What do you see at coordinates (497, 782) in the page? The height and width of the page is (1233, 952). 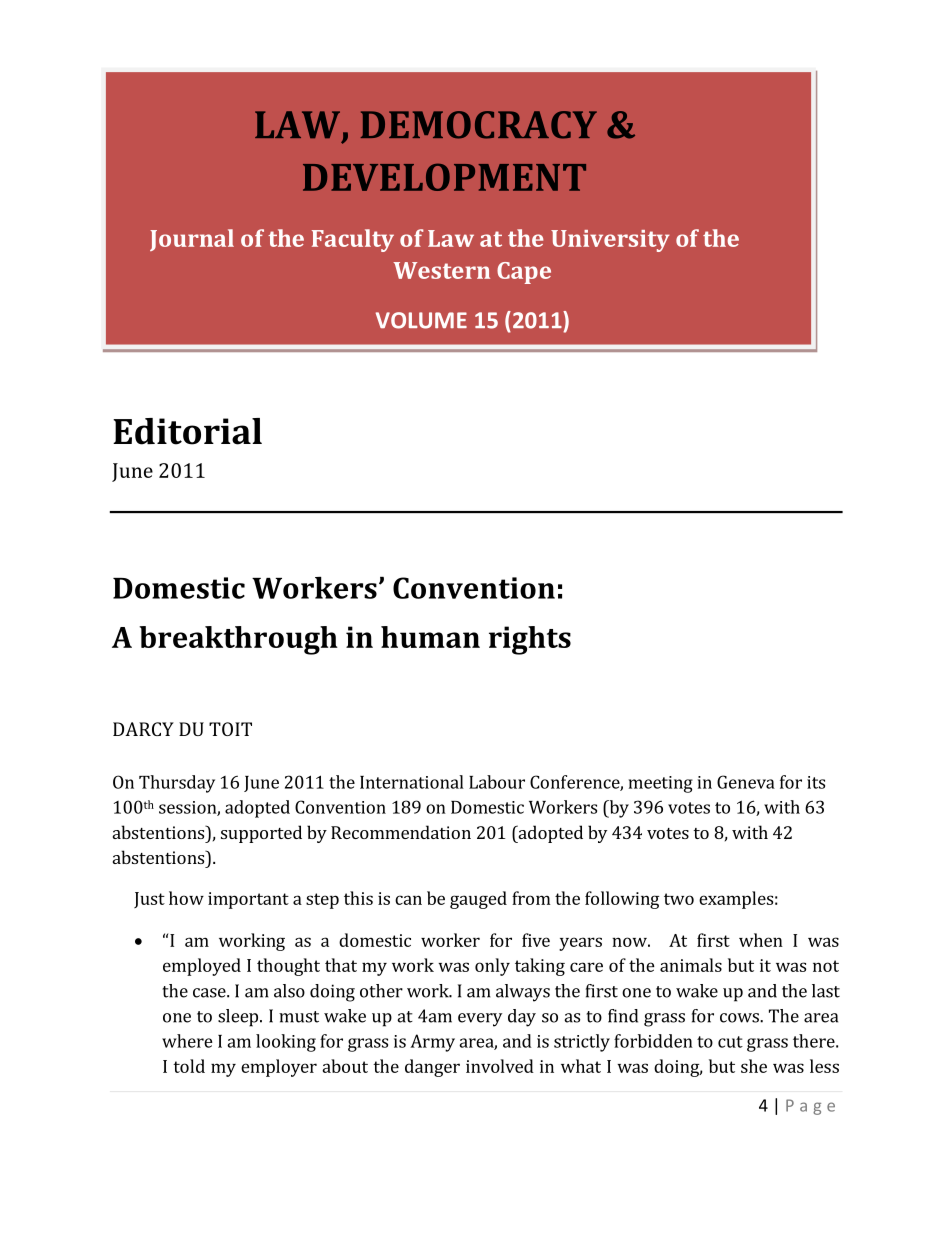 I see `Labour` at bounding box center [497, 782].
